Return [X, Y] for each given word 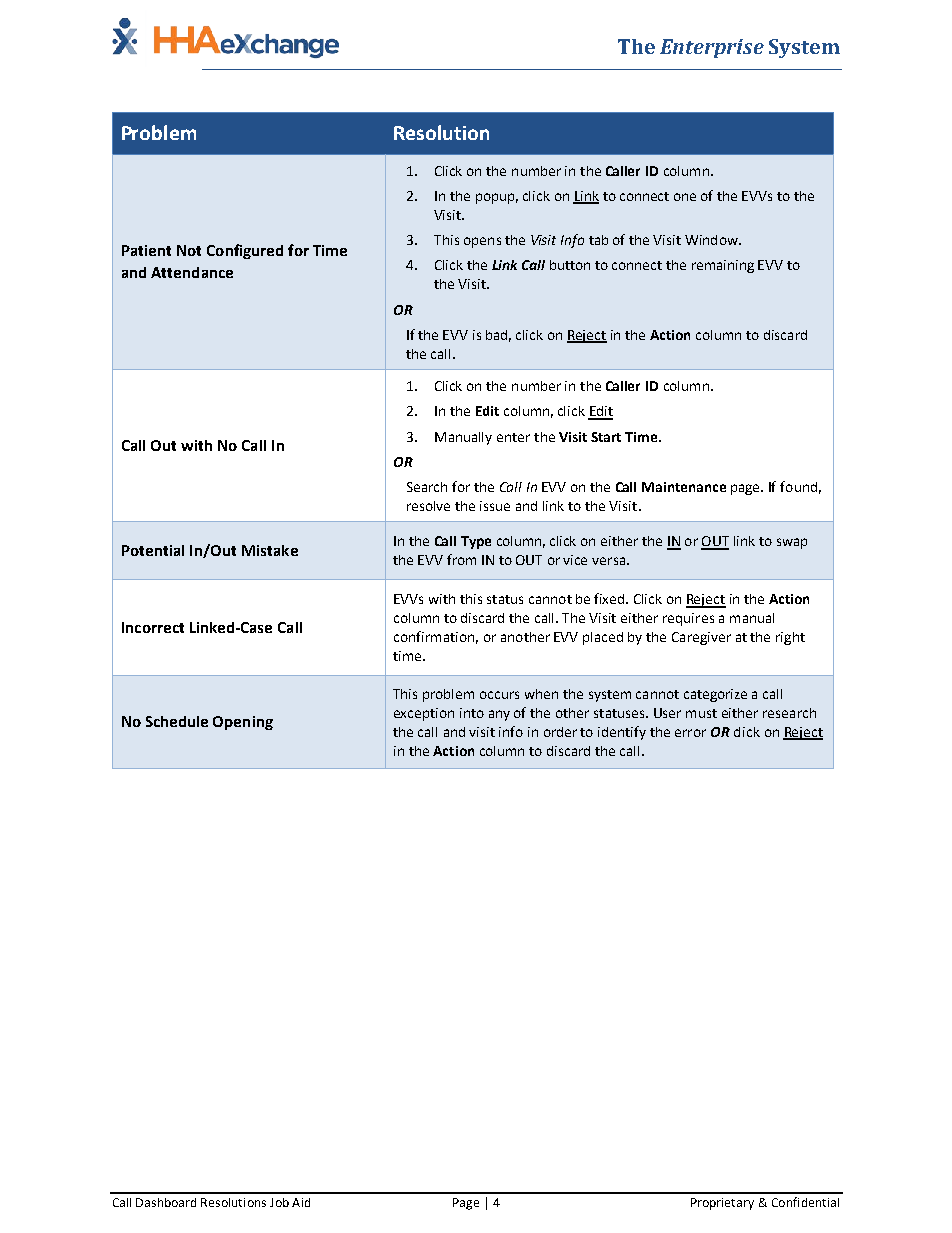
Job [279, 1202]
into [472, 713]
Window [712, 240]
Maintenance [684, 487]
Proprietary [722, 1204]
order [560, 732]
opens [482, 242]
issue [495, 506]
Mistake [270, 550]
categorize [715, 695]
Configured [245, 251]
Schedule [177, 721]
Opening [243, 723]
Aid [301, 1202]
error [690, 733]
